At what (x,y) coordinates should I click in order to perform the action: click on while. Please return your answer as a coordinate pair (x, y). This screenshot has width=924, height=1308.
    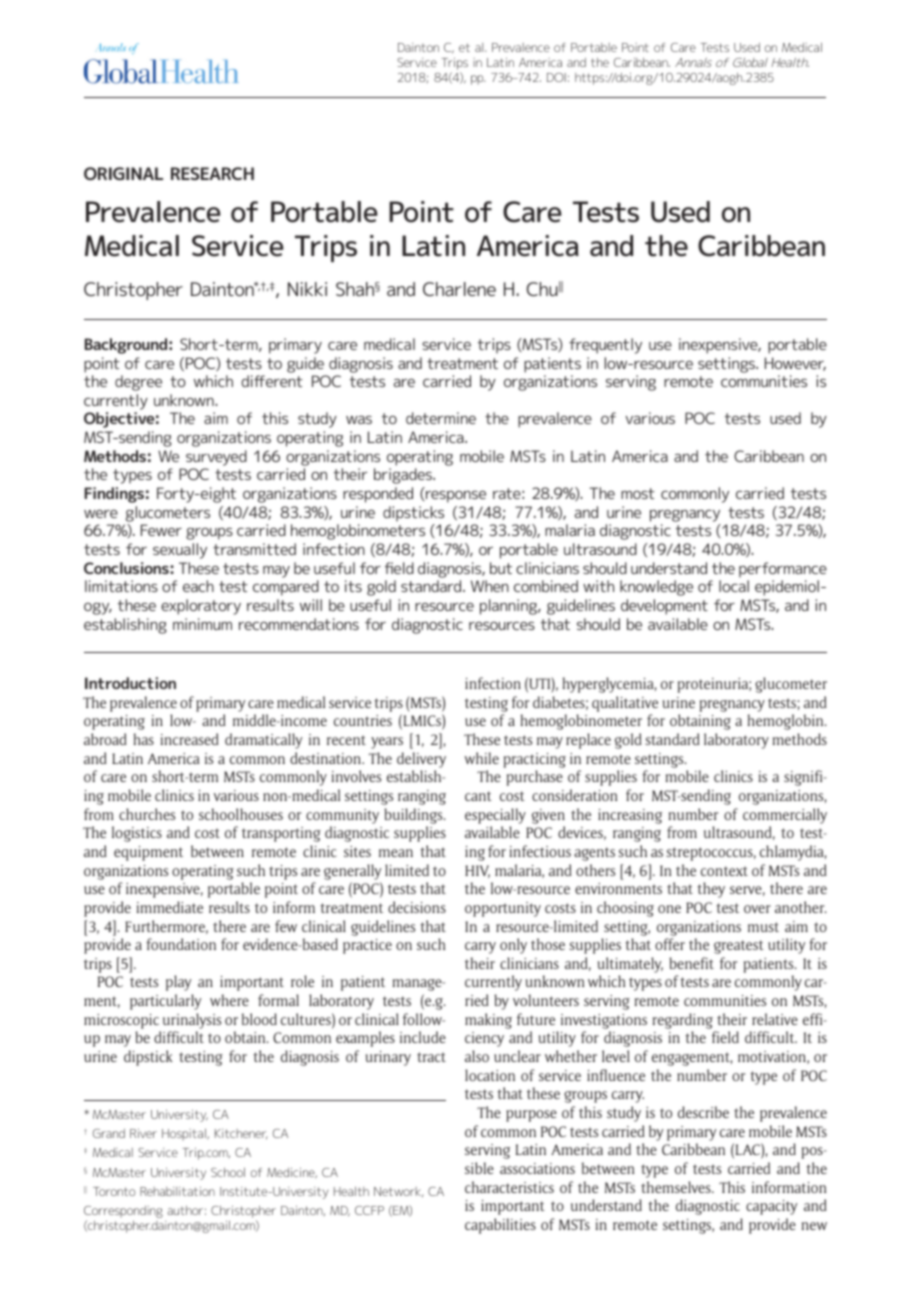
    Looking at the image, I should click on (481, 758).
